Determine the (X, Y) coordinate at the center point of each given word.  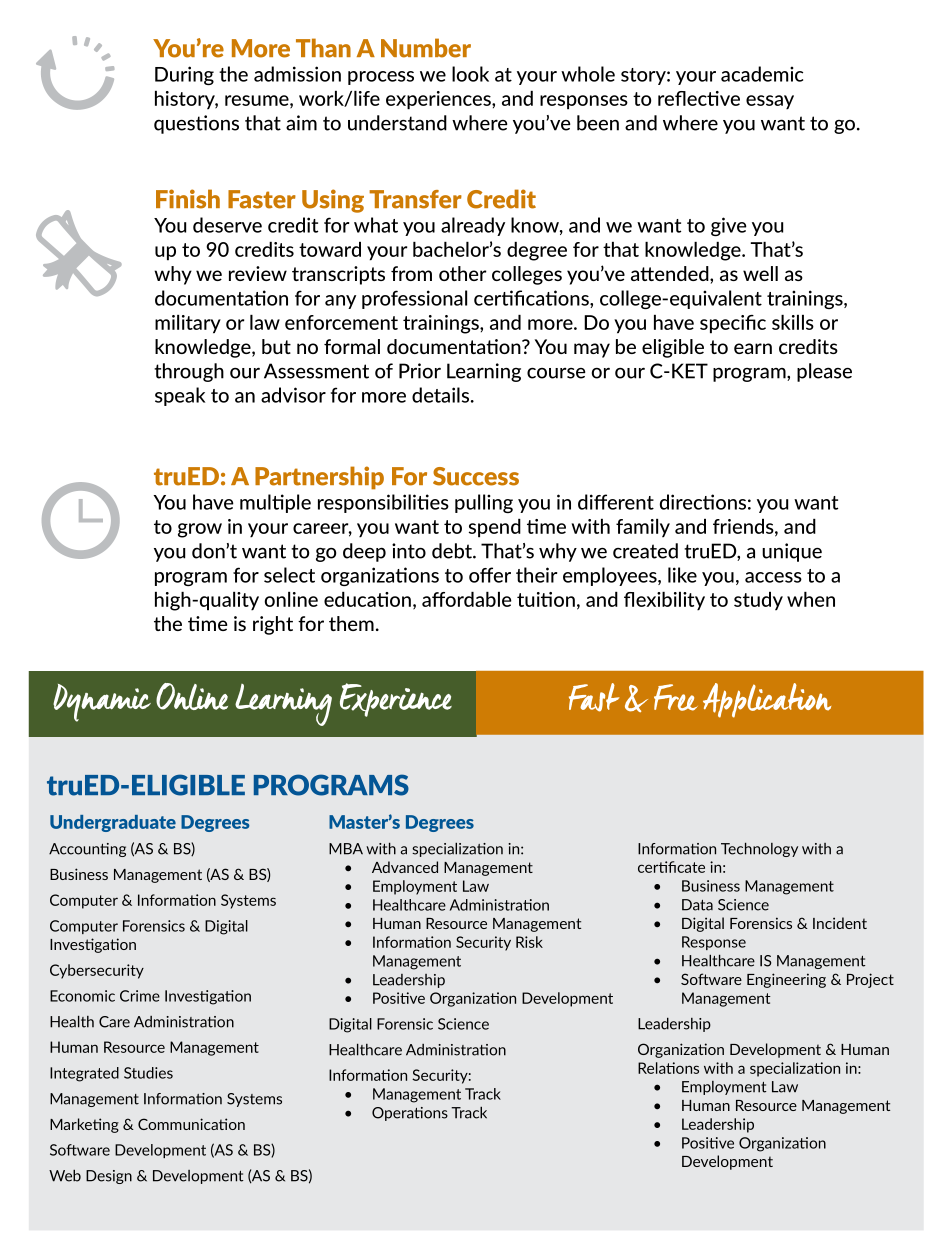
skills (793, 322)
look (470, 74)
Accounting (87, 850)
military (188, 324)
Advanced (405, 867)
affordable (467, 599)
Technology (759, 849)
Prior (420, 371)
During (184, 75)
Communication (191, 1124)
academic (762, 74)
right (273, 625)
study (758, 601)
